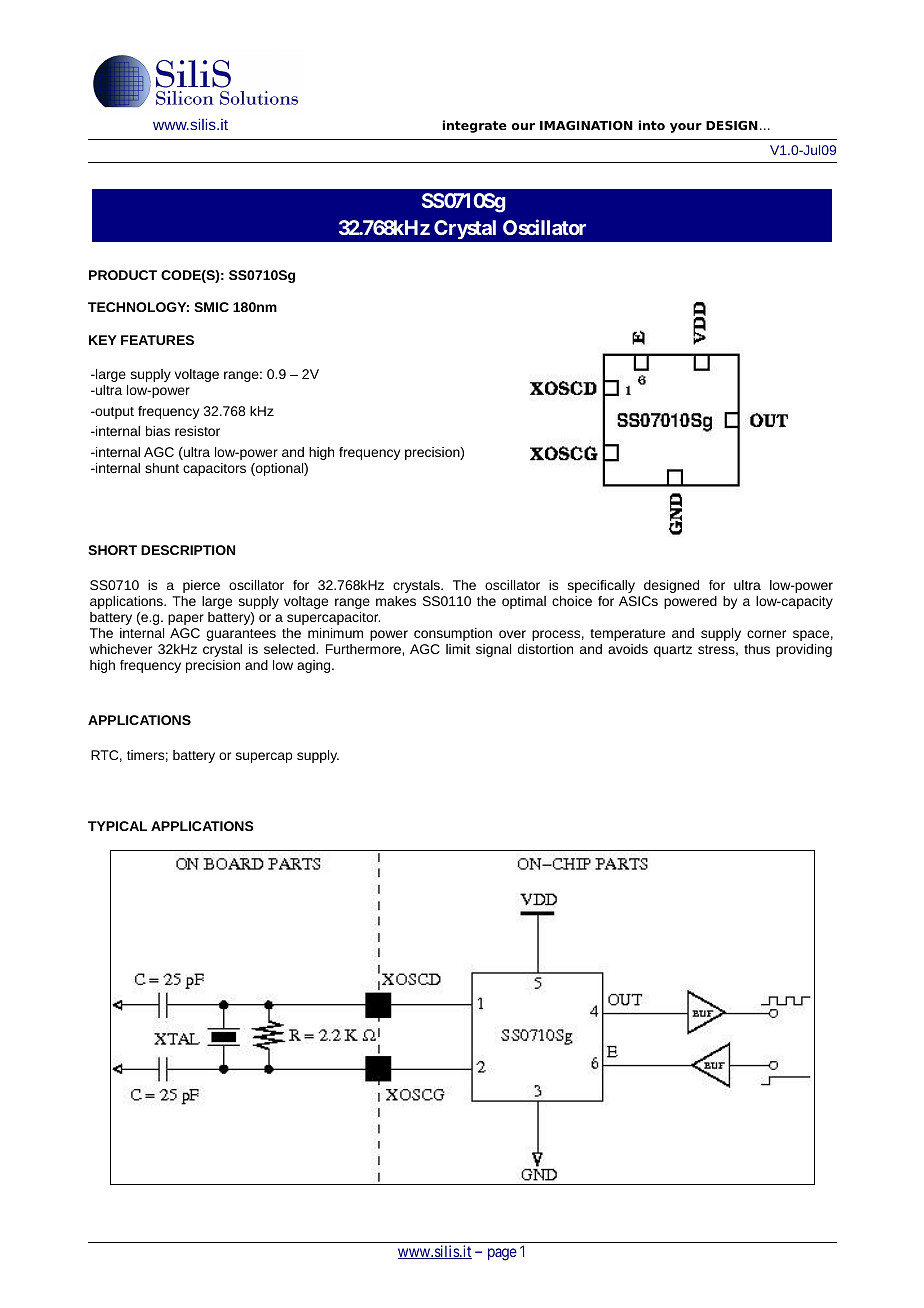 The image size is (924, 1308). What do you see at coordinates (197, 431) in the image?
I see `resistor` at bounding box center [197, 431].
